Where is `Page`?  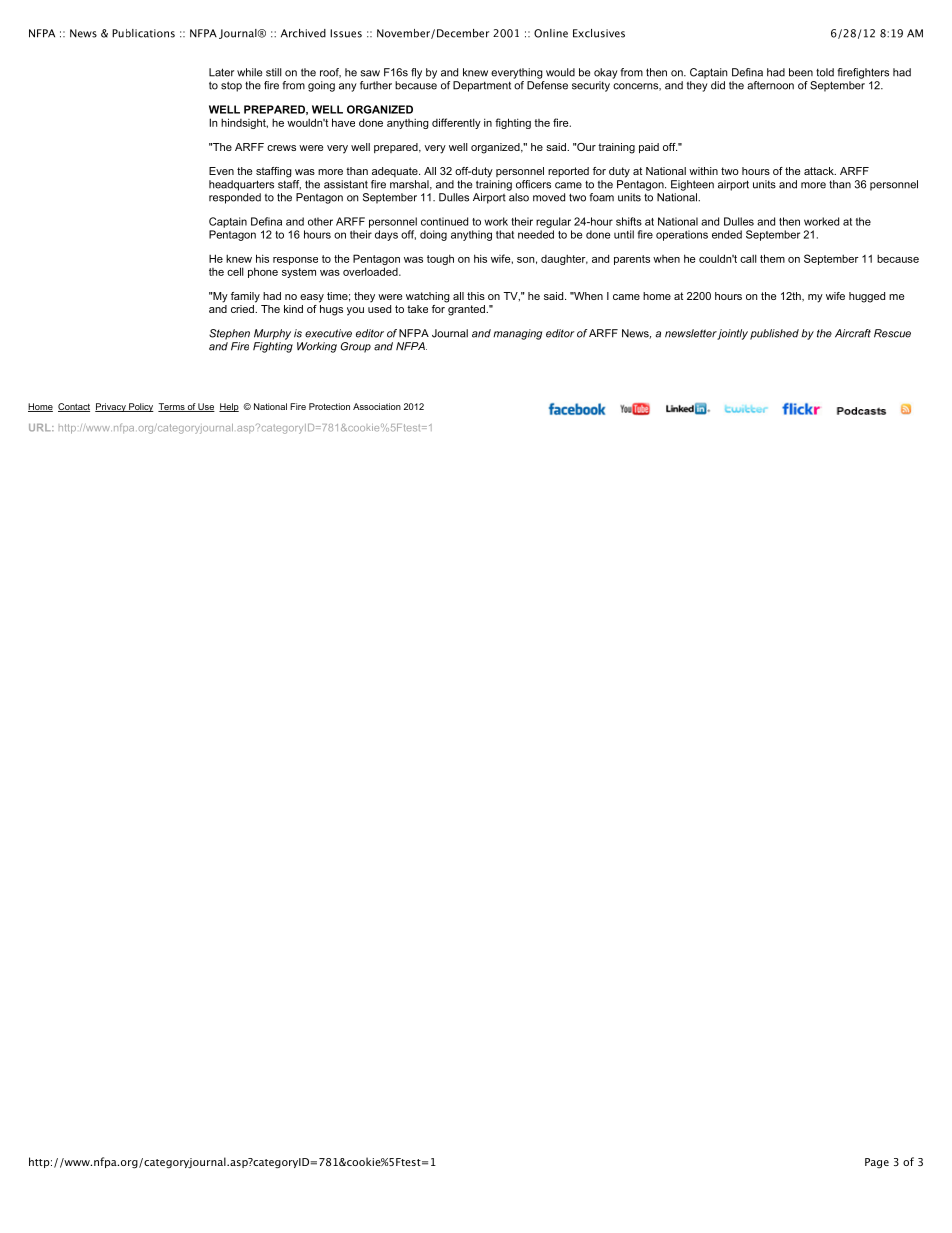 Page is located at coordinates (877, 1163).
